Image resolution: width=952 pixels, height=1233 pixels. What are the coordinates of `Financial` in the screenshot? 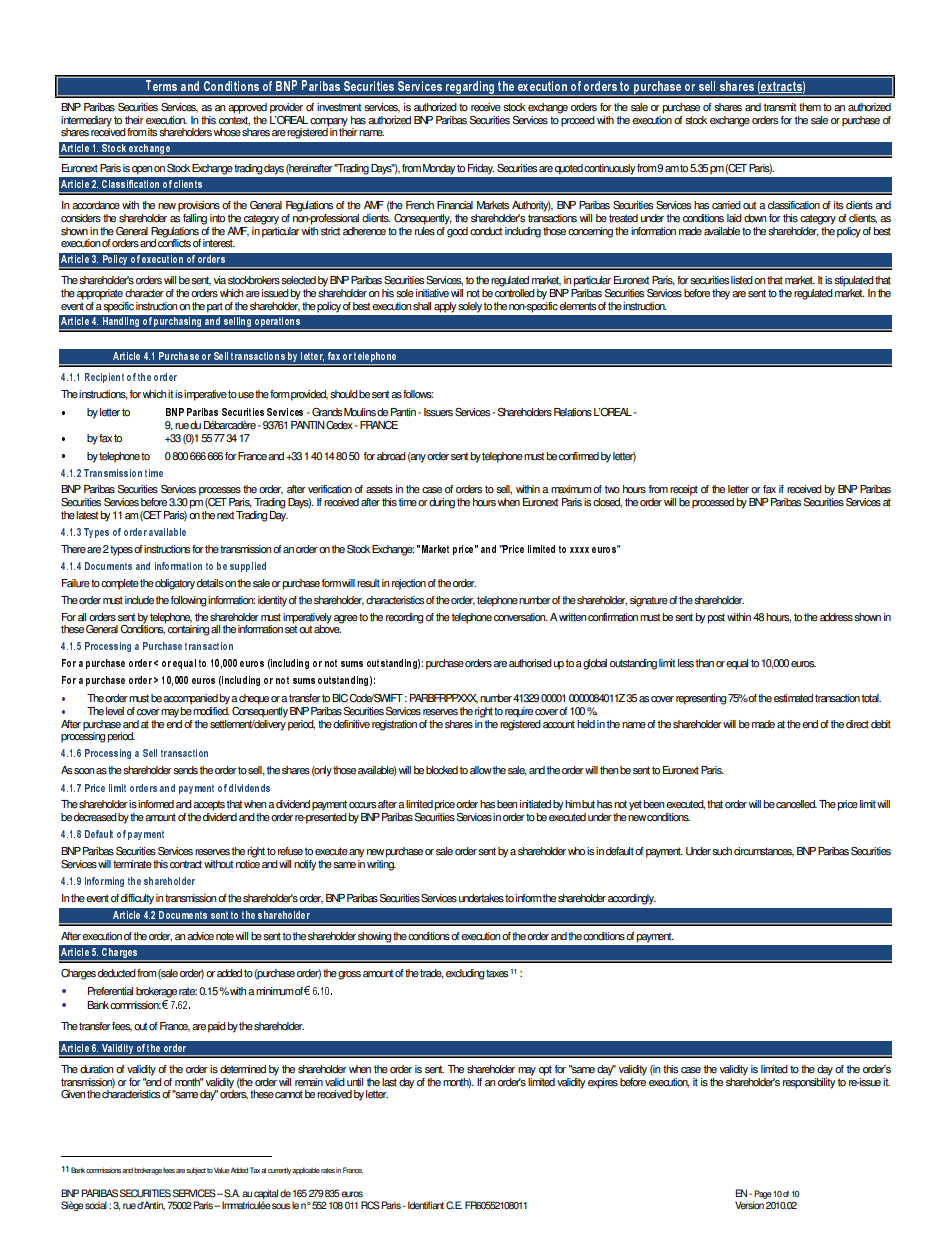 It's located at (455, 205).
